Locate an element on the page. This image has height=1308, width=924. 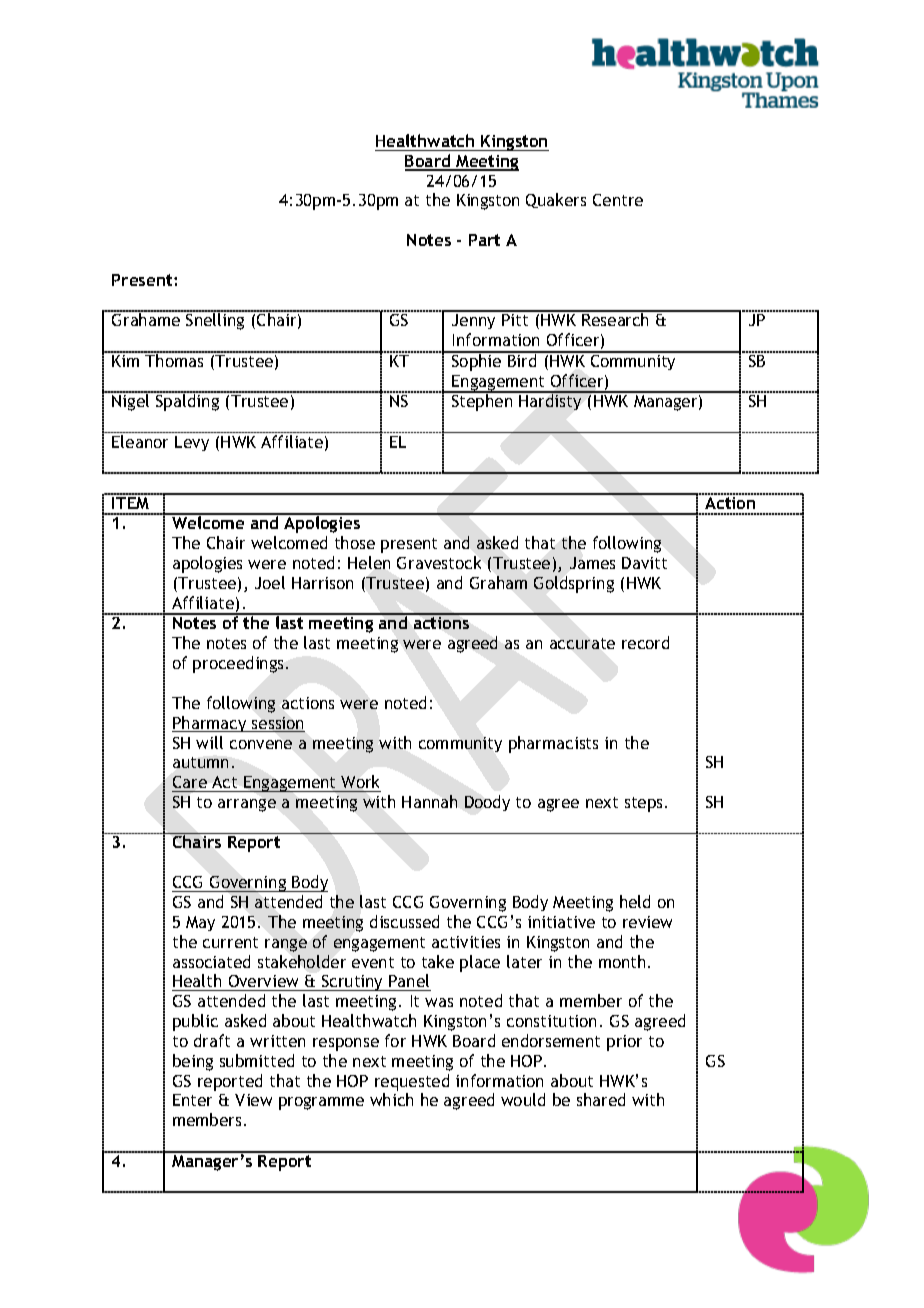
those is located at coordinates (355, 542).
